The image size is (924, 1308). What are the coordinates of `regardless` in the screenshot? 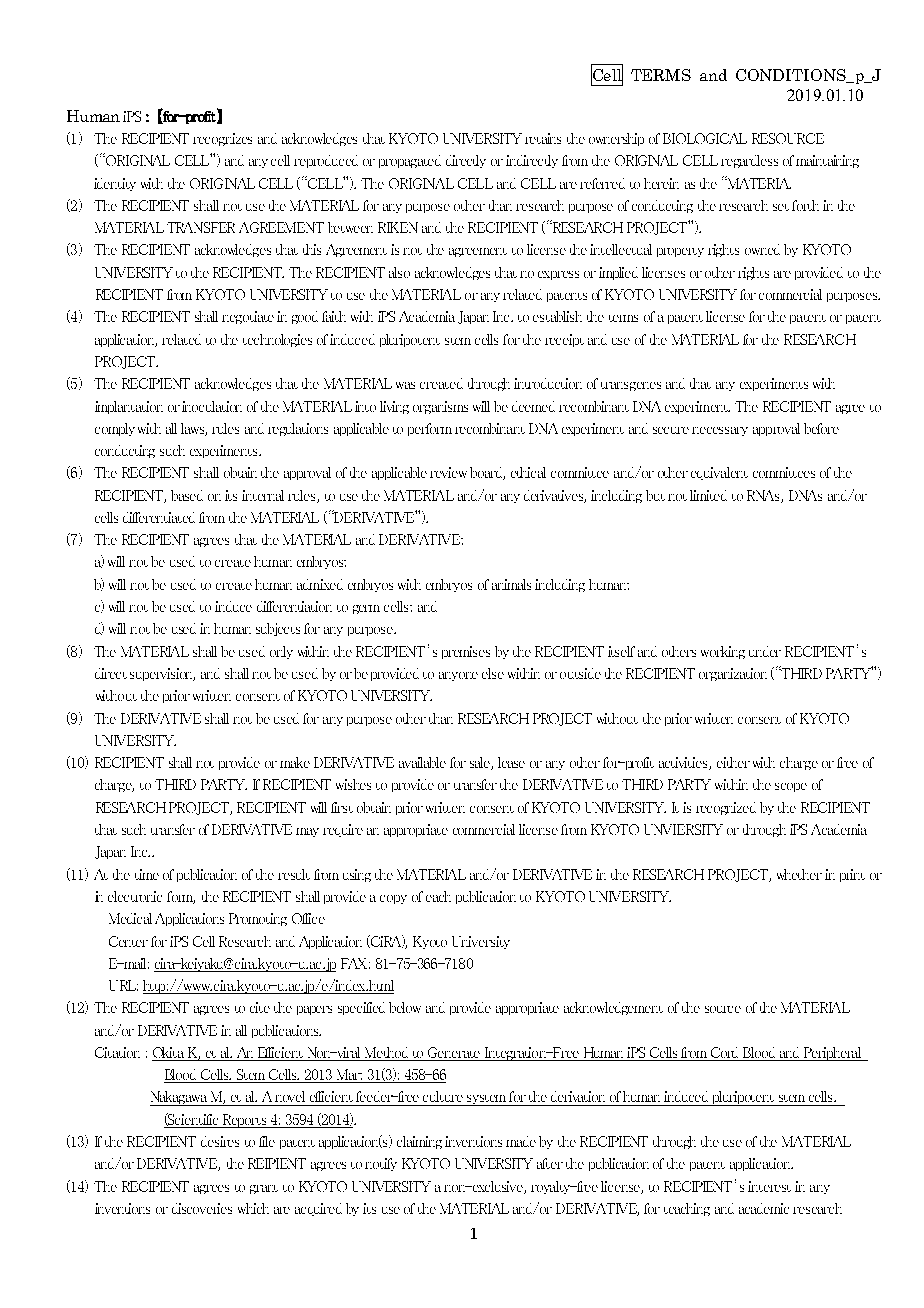 It's located at (749, 161).
